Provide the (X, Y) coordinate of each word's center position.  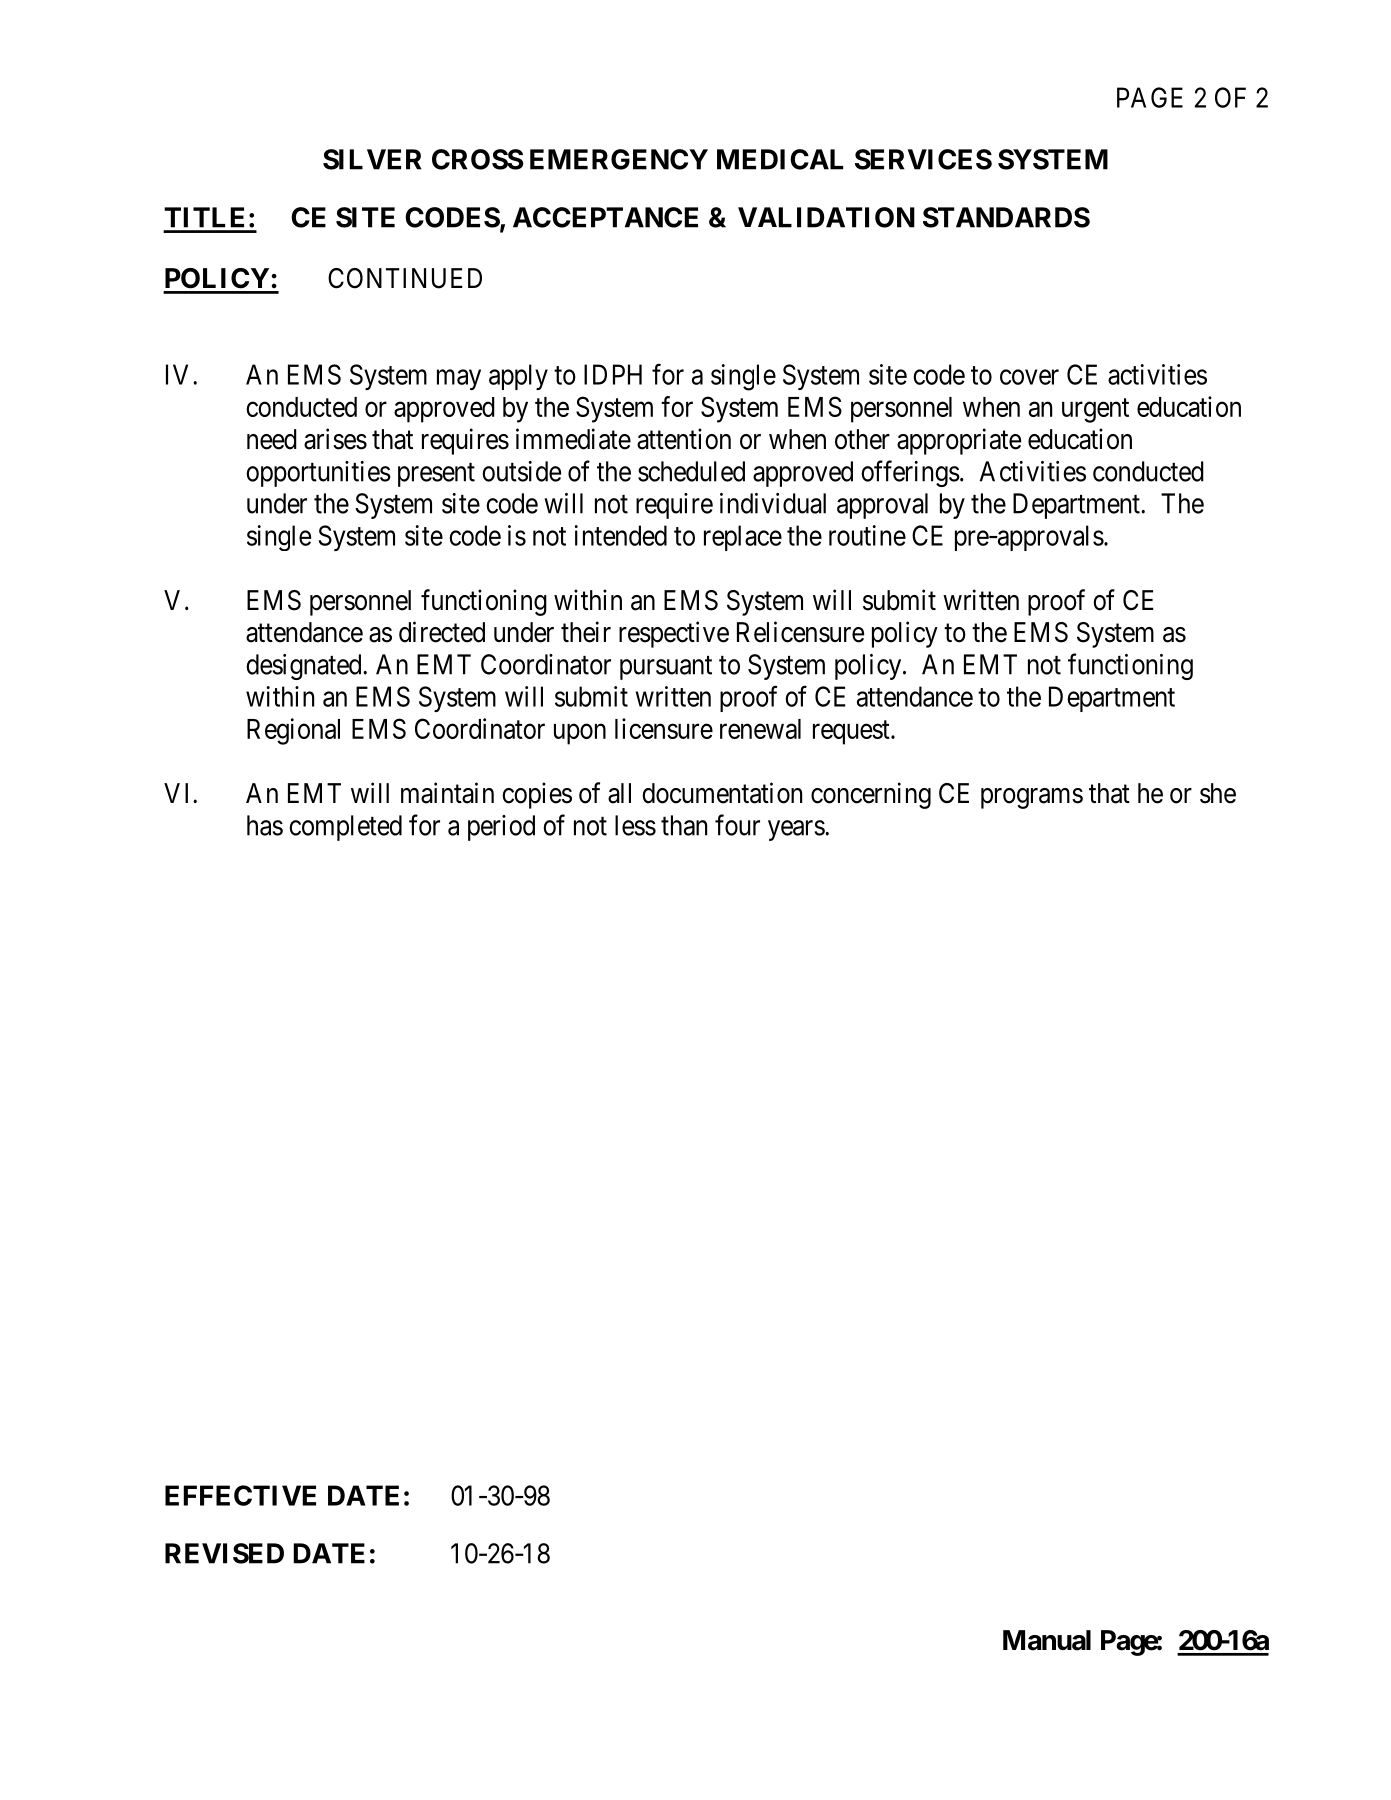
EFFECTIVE (240, 1495)
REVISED (224, 1553)
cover (1029, 377)
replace (743, 538)
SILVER (372, 159)
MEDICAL (780, 159)
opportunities (318, 474)
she (1218, 793)
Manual (1047, 1640)
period (501, 828)
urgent (1095, 411)
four (737, 825)
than (684, 825)
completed (345, 828)
